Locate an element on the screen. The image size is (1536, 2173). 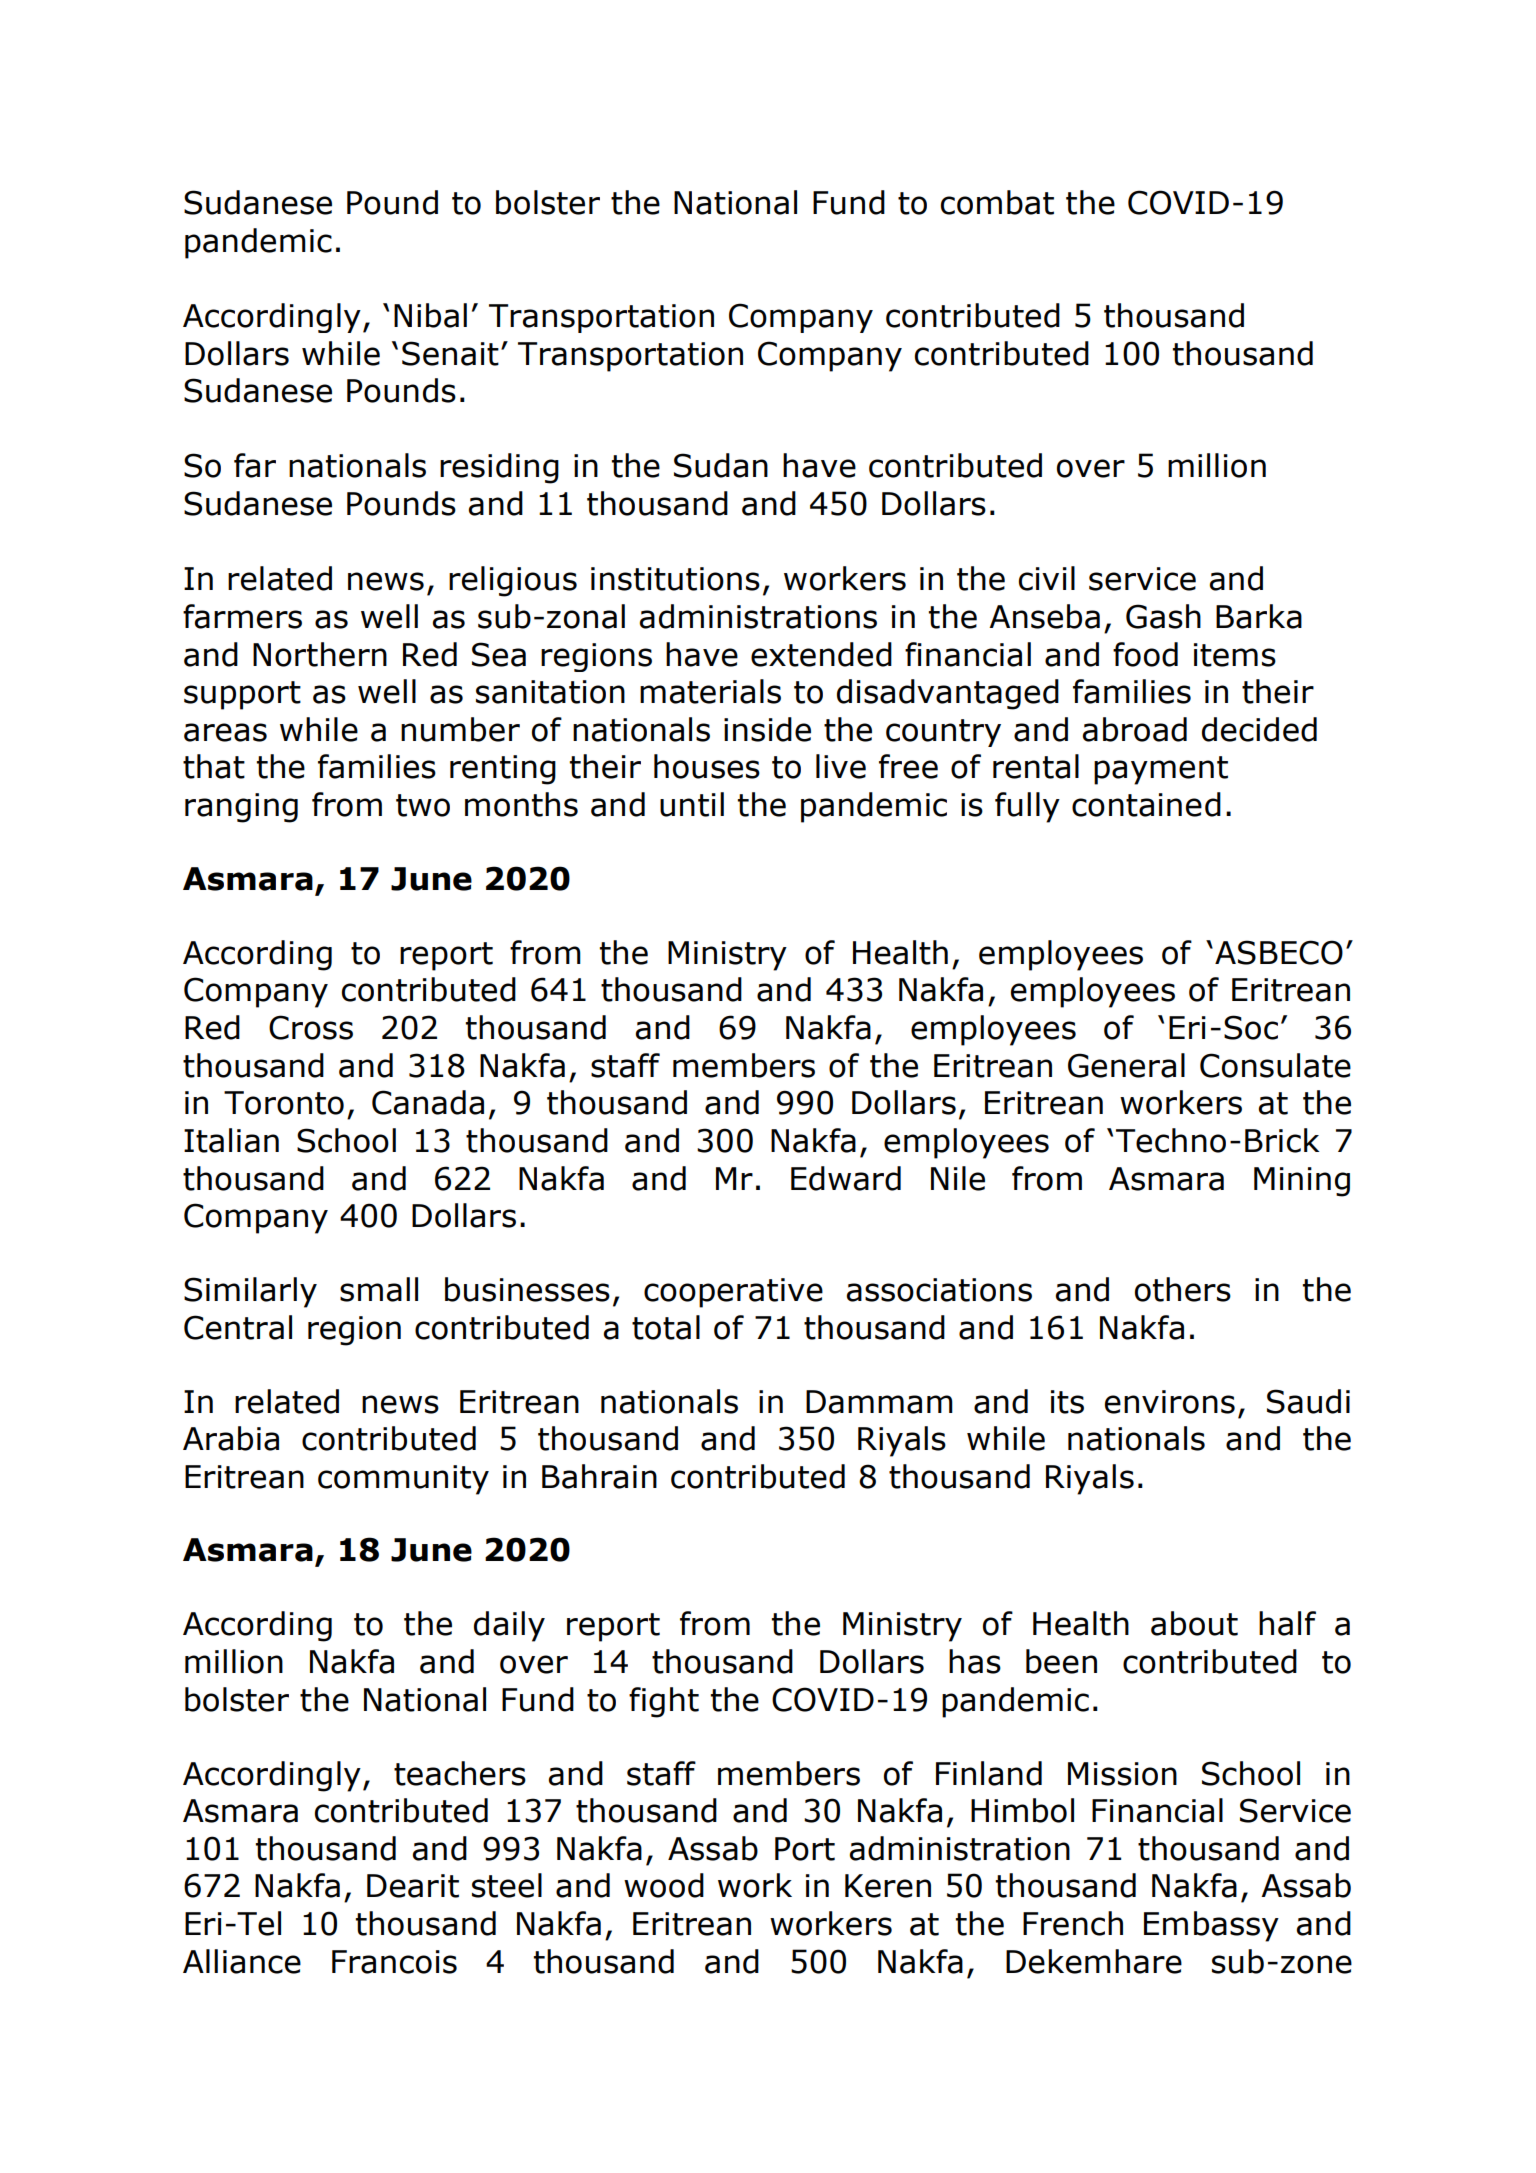
combat is located at coordinates (997, 202).
